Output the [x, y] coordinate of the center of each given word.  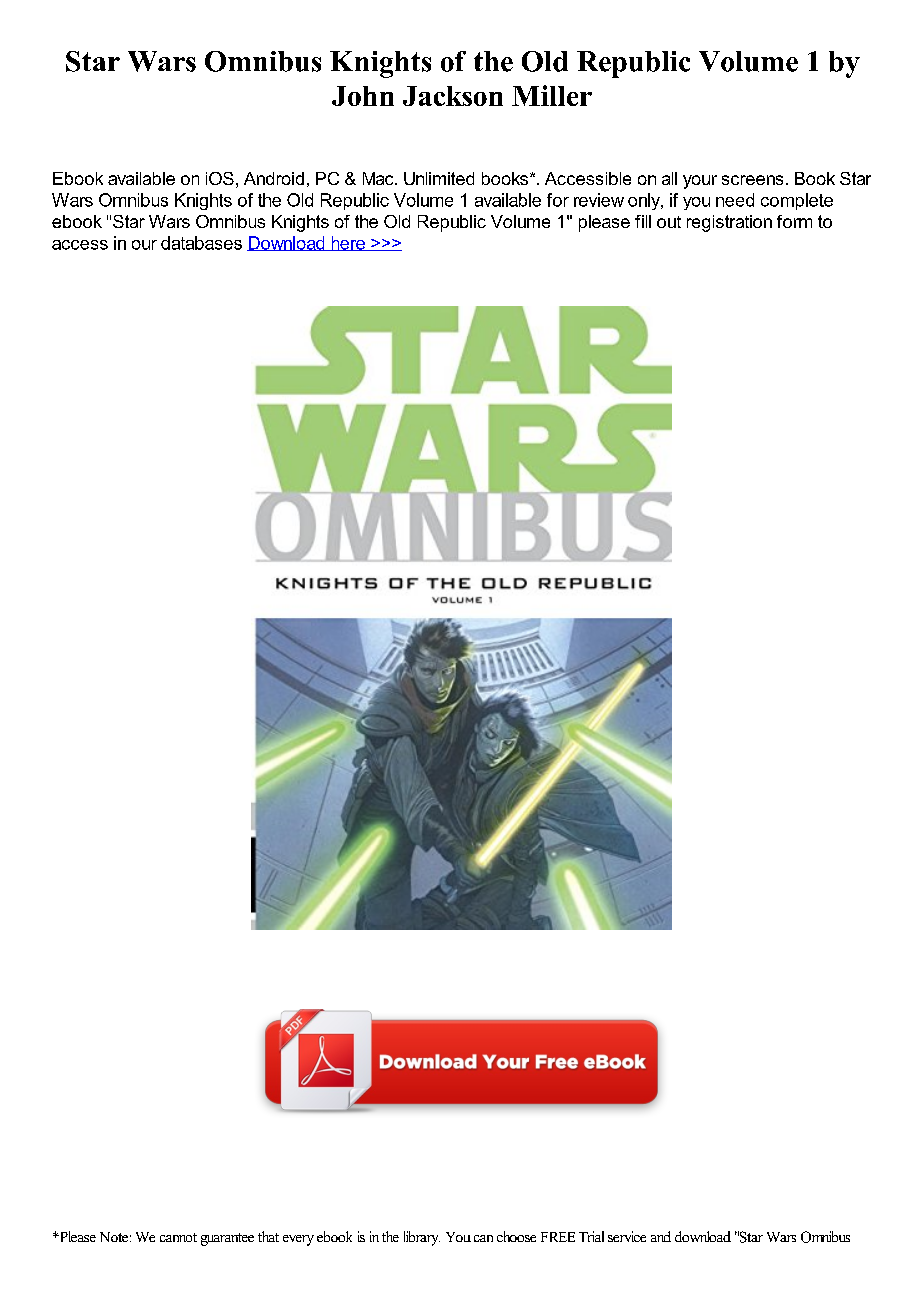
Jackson [453, 96]
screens [752, 180]
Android [274, 178]
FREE [558, 1237]
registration [729, 223]
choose [516, 1236]
